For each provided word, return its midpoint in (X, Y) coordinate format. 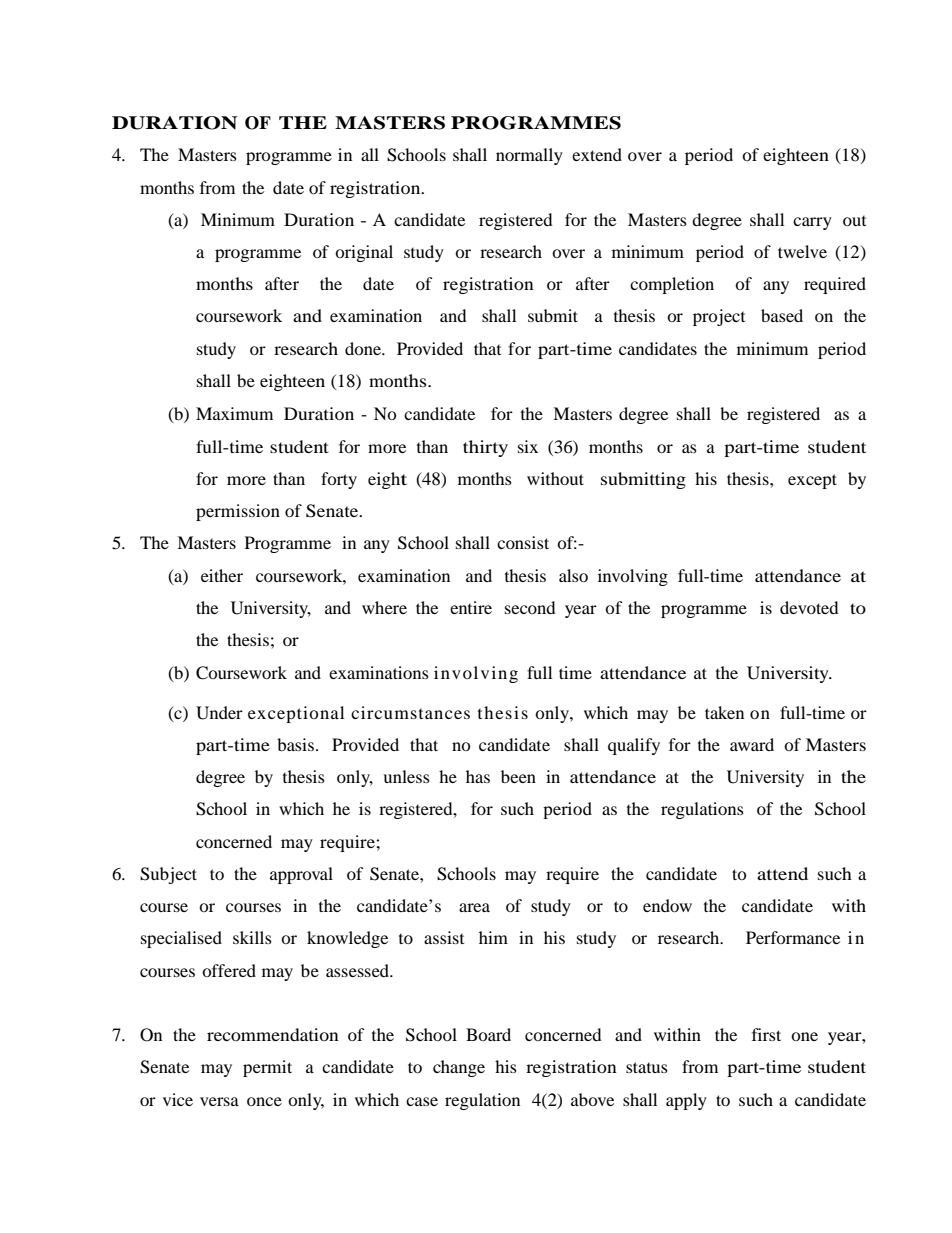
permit (267, 1068)
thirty (485, 448)
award (752, 744)
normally (529, 156)
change (459, 1068)
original (364, 253)
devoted (809, 607)
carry (812, 223)
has (478, 776)
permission (238, 512)
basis (295, 744)
